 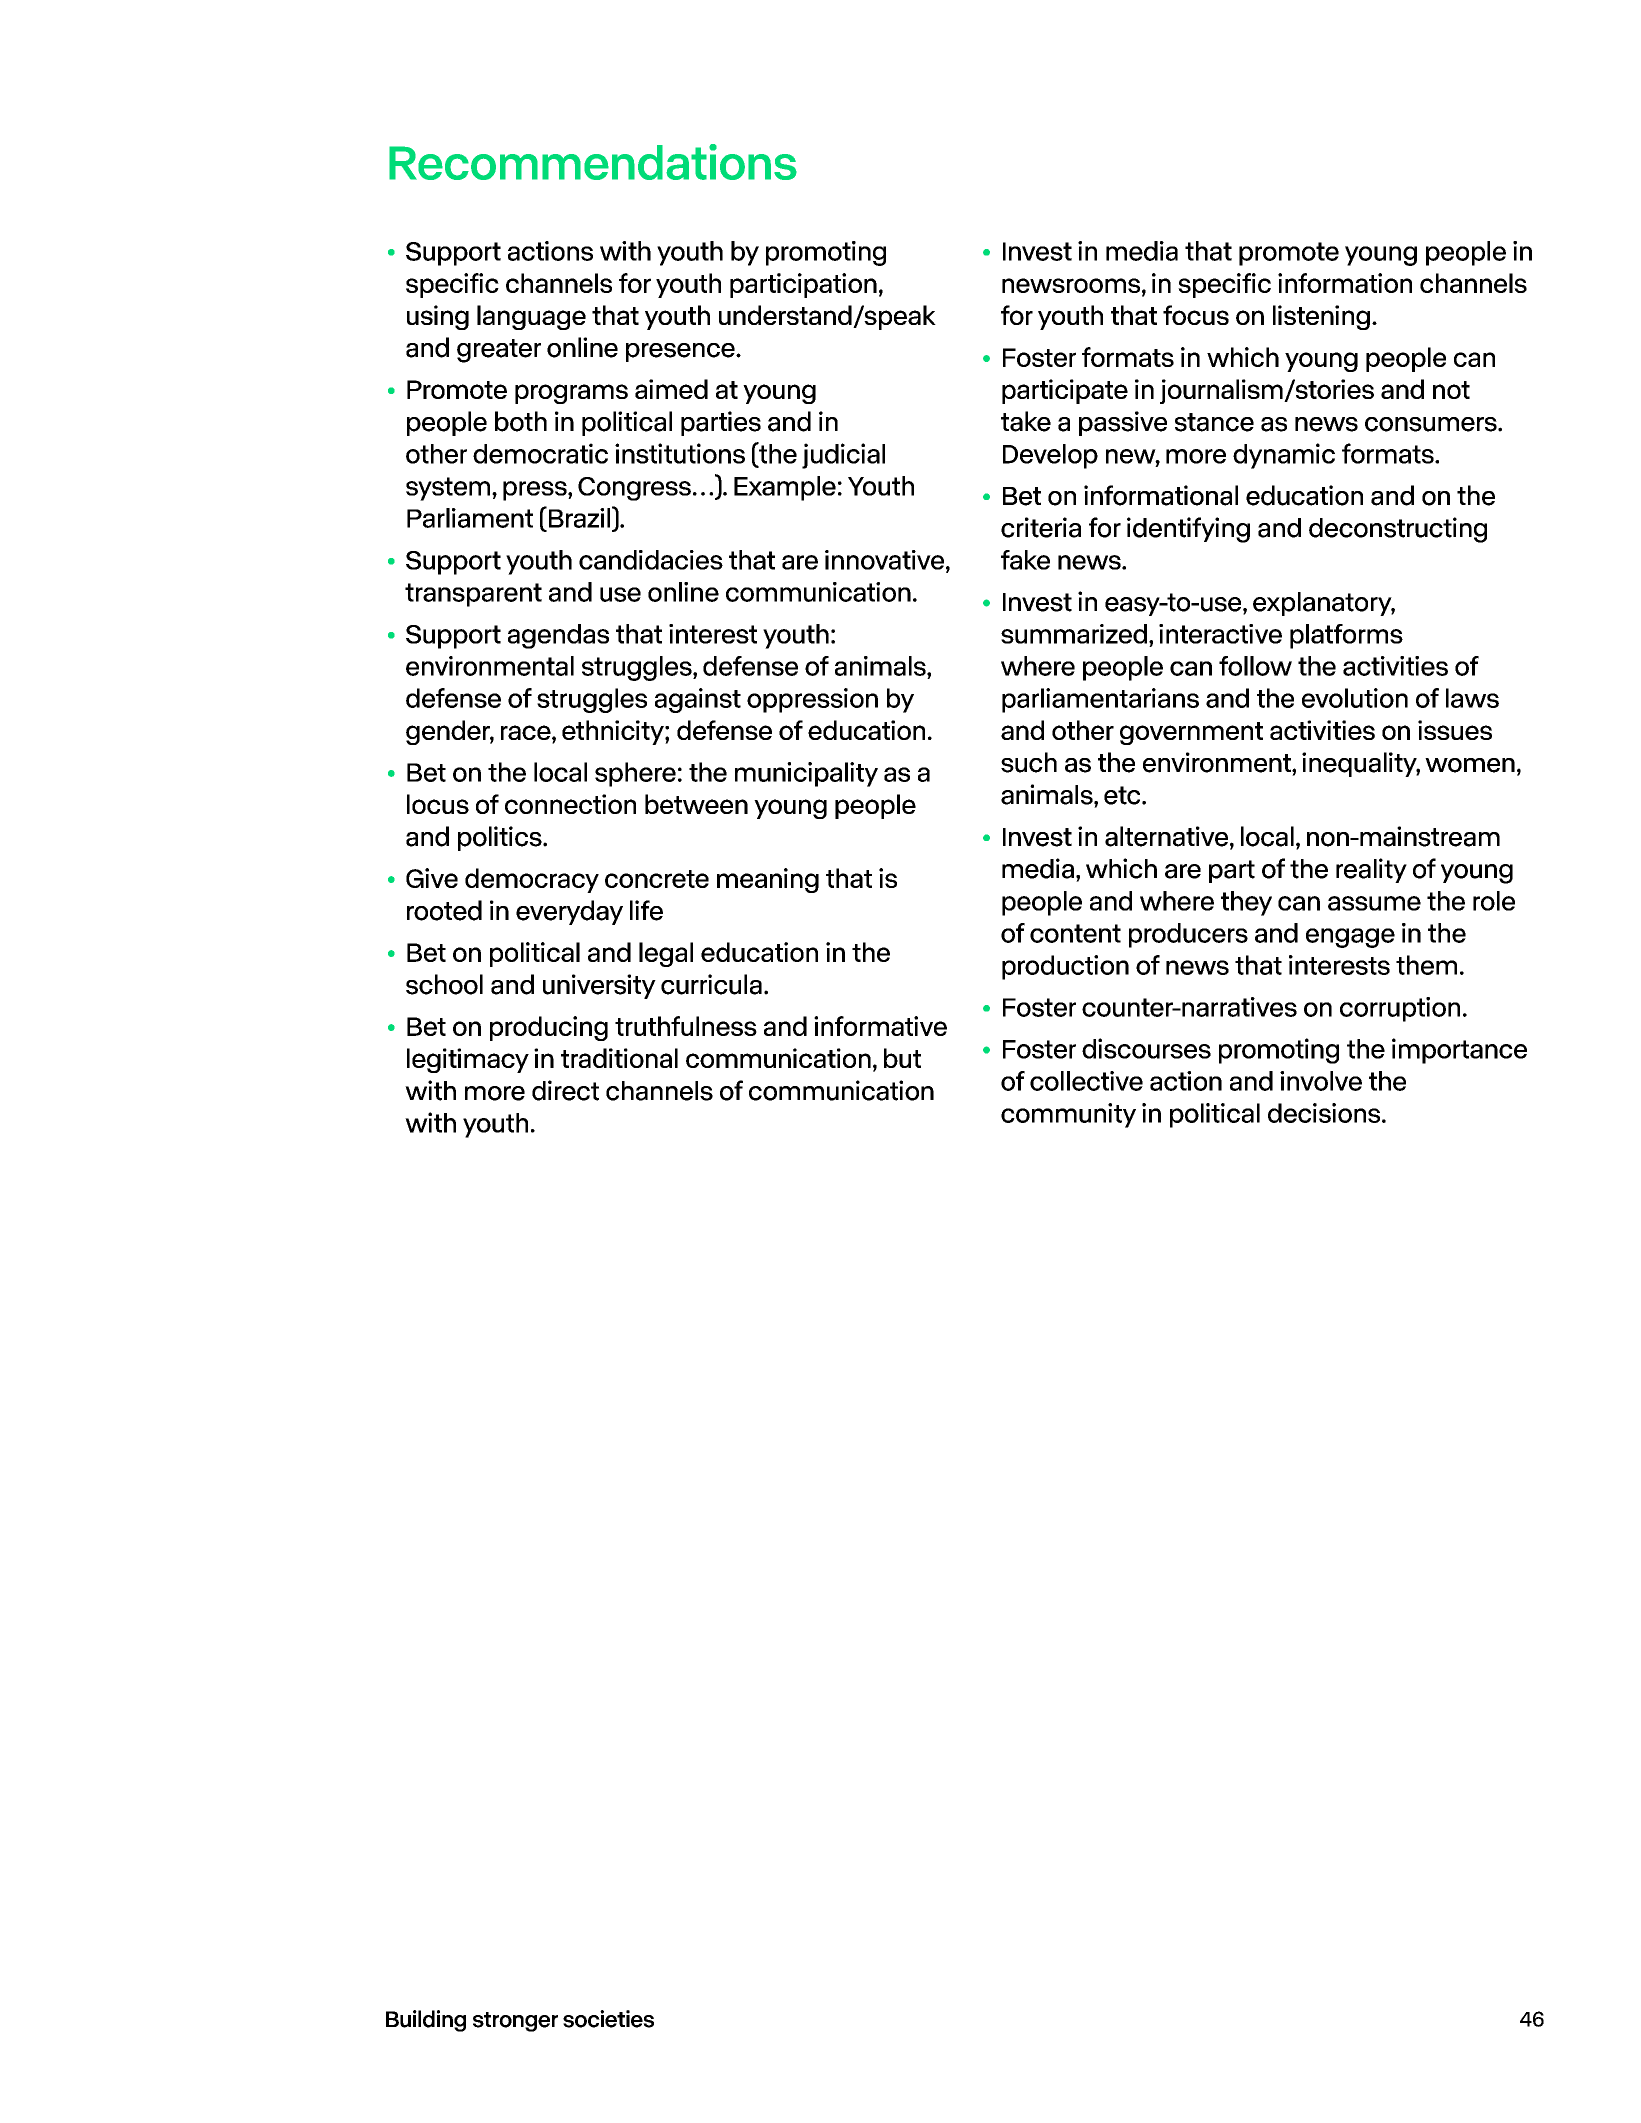 What do you see at coordinates (570, 804) in the image?
I see `connection` at bounding box center [570, 804].
